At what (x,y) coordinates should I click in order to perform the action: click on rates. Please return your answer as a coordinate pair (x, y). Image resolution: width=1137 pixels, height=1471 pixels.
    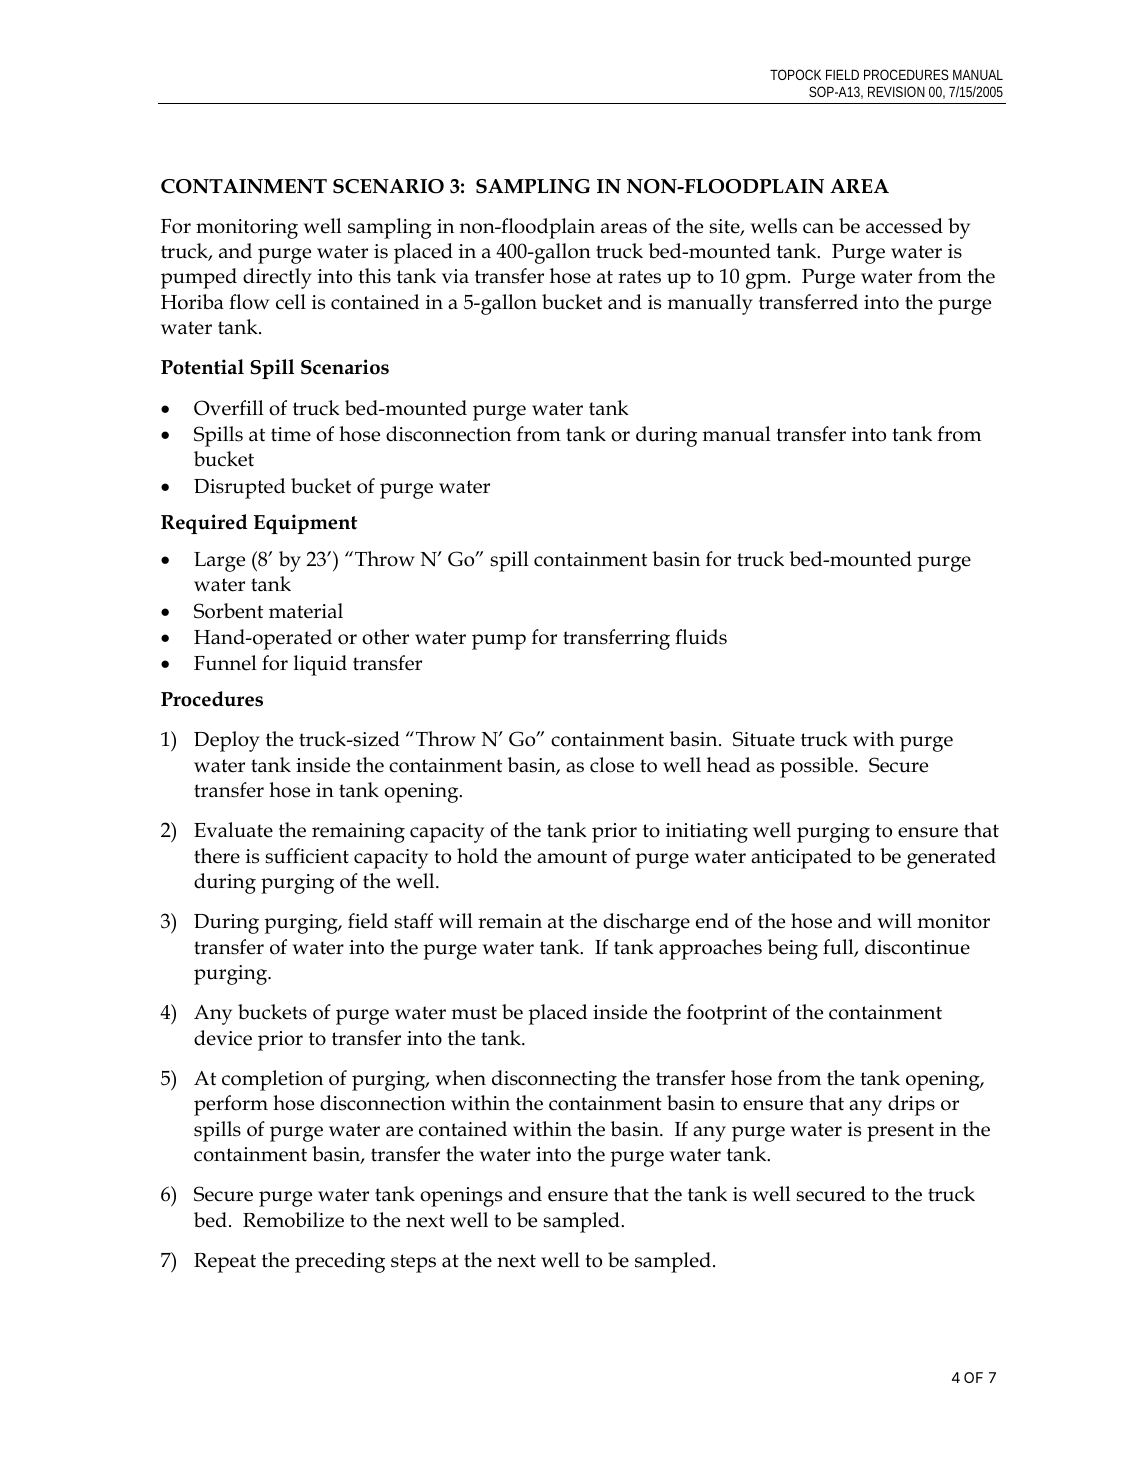
    Looking at the image, I should click on (639, 277).
